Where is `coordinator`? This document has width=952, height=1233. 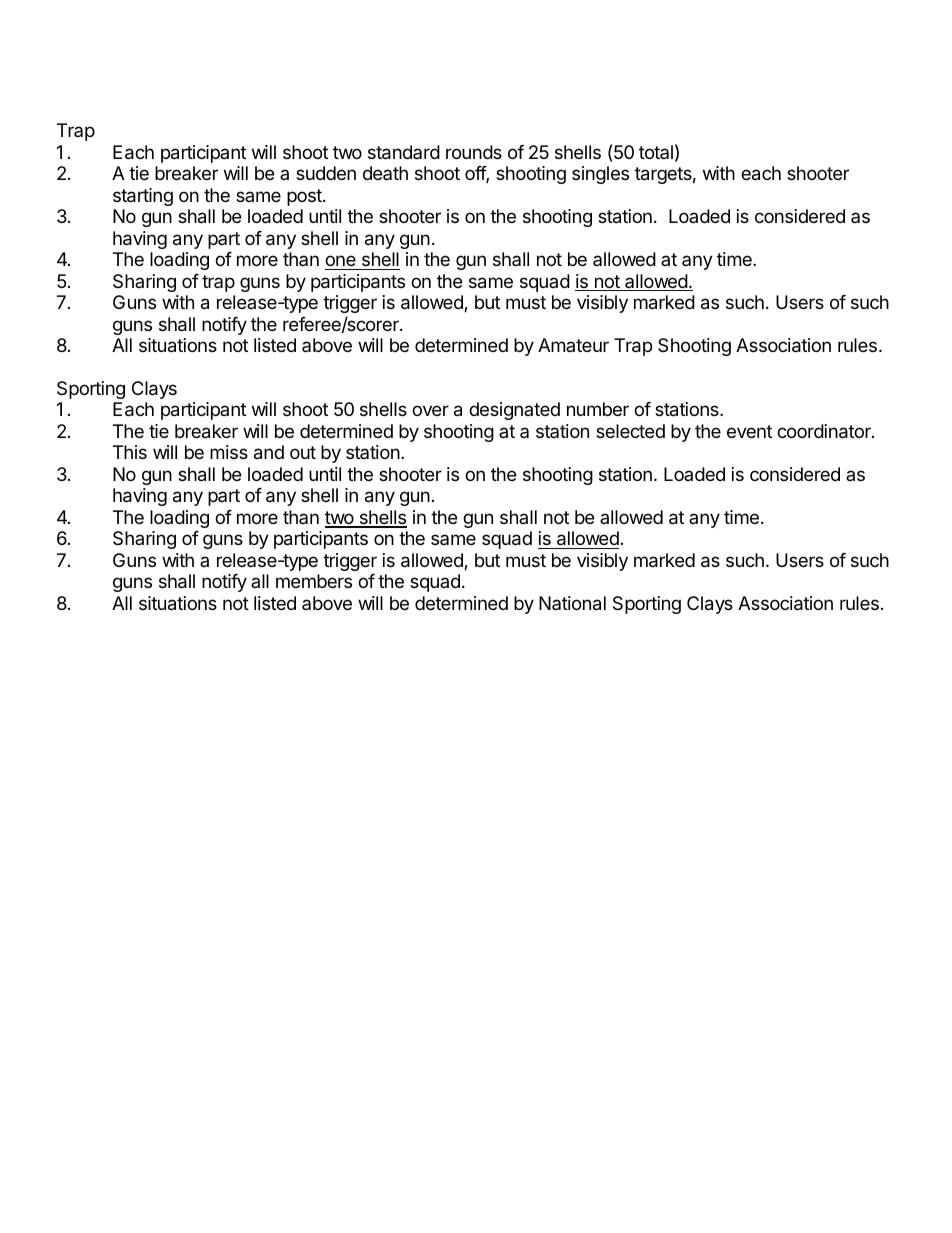 coordinator is located at coordinates (825, 431).
